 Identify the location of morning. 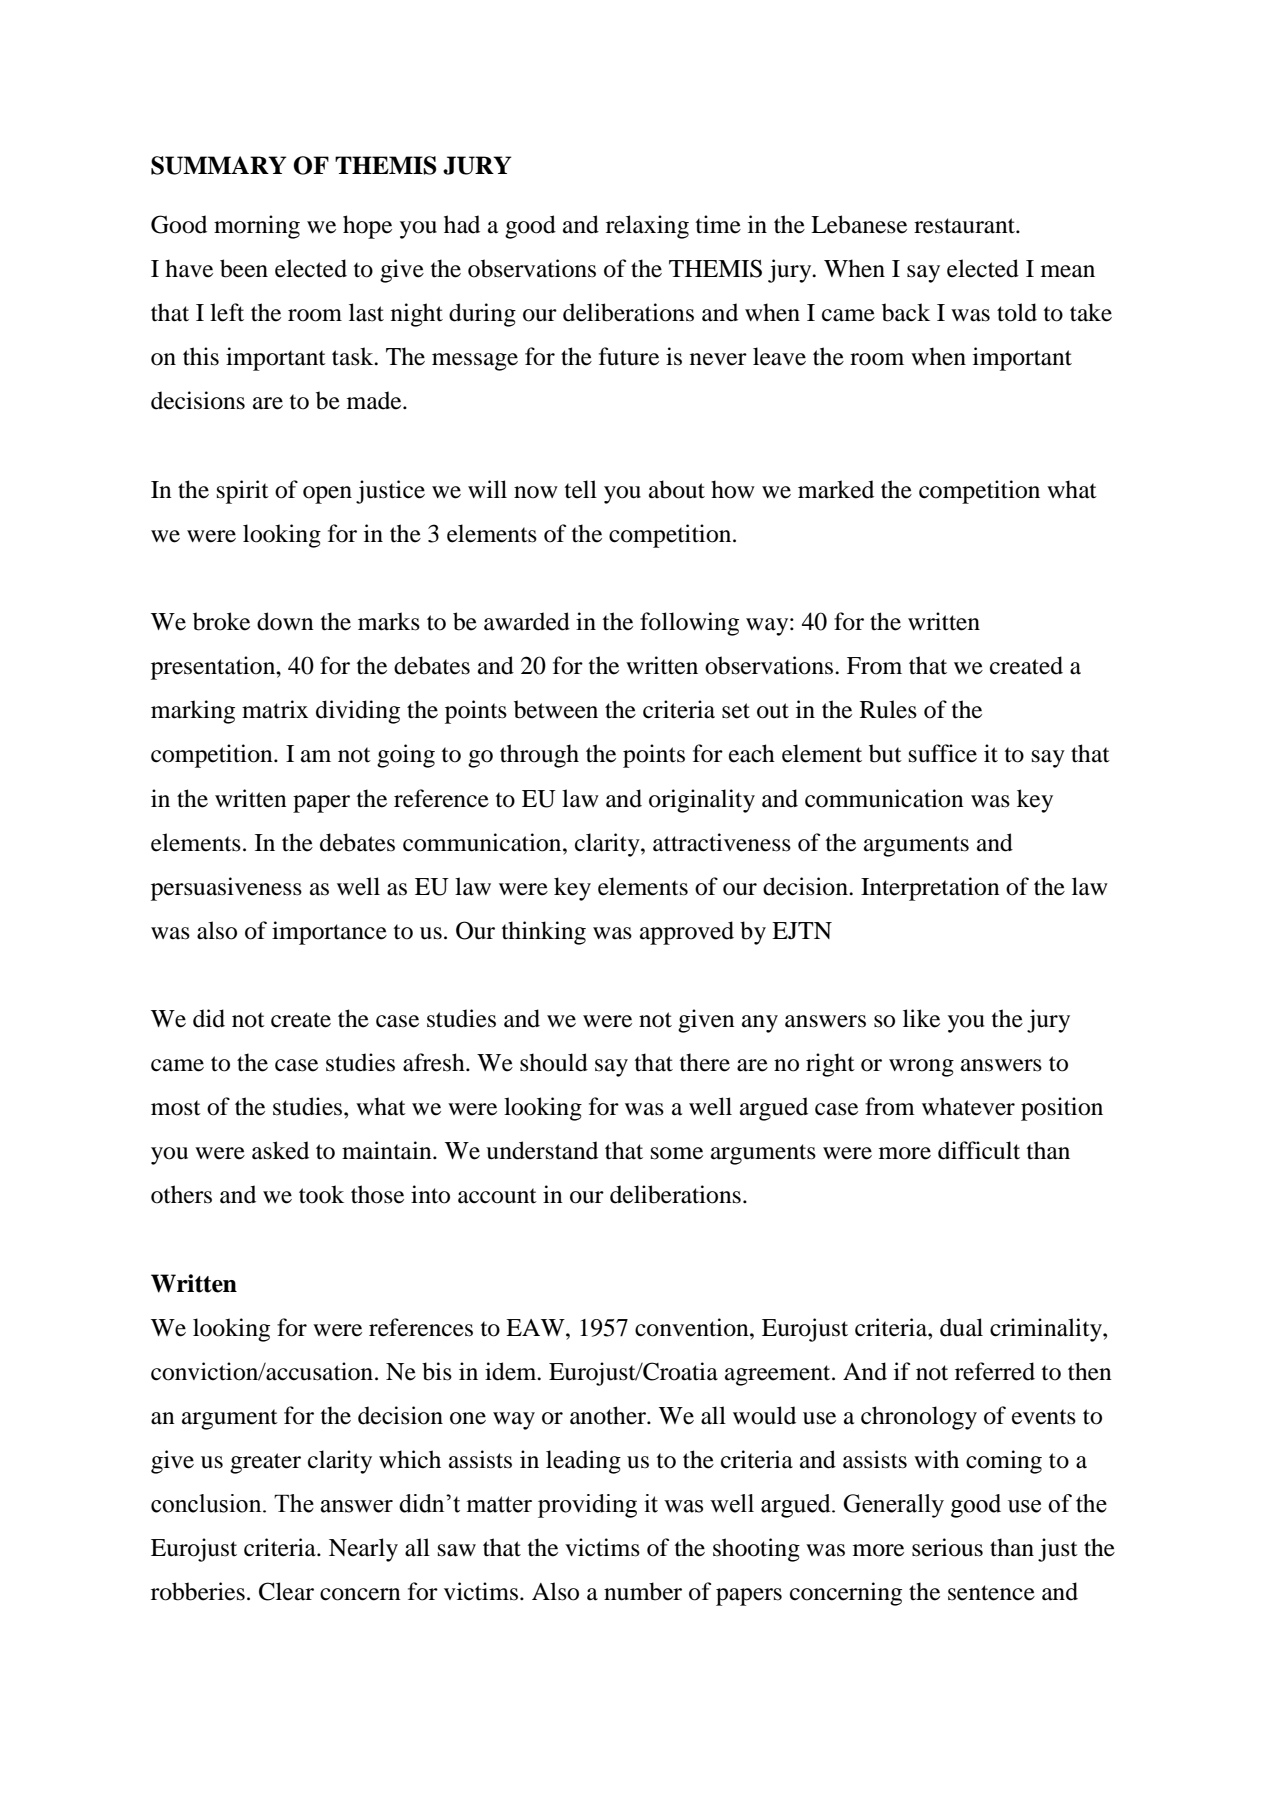
(257, 227).
